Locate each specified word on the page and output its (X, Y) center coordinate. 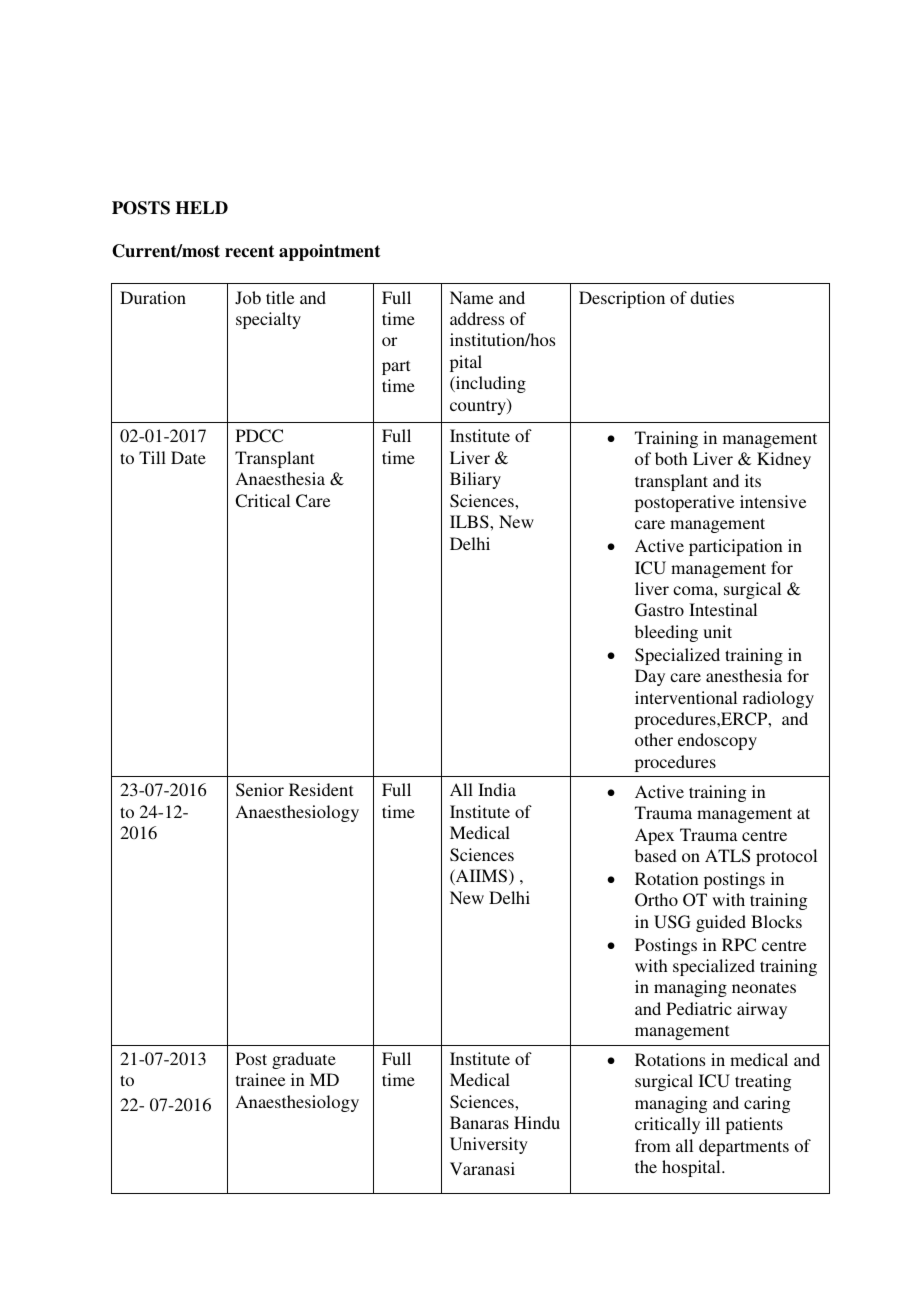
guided (721, 923)
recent (250, 251)
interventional (686, 697)
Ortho (656, 900)
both (671, 458)
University (489, 1145)
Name (471, 297)
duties (712, 297)
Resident (321, 789)
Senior (260, 790)
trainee (260, 1079)
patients (754, 1125)
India (497, 789)
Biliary (475, 480)
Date (188, 457)
